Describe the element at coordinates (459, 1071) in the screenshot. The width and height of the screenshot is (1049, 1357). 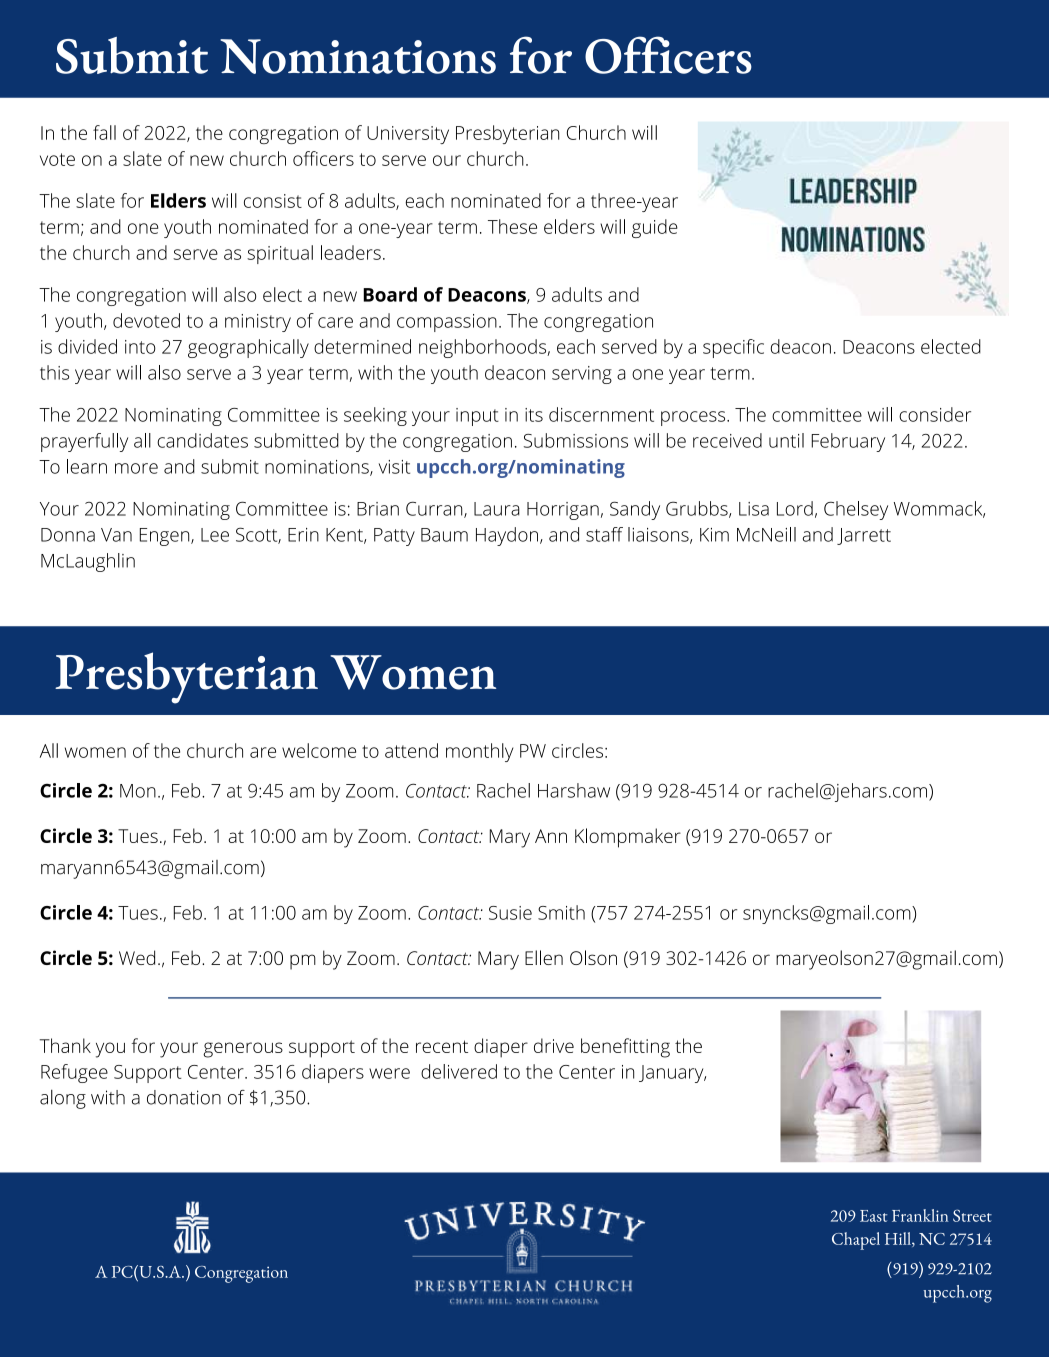
I see `delivered` at that location.
